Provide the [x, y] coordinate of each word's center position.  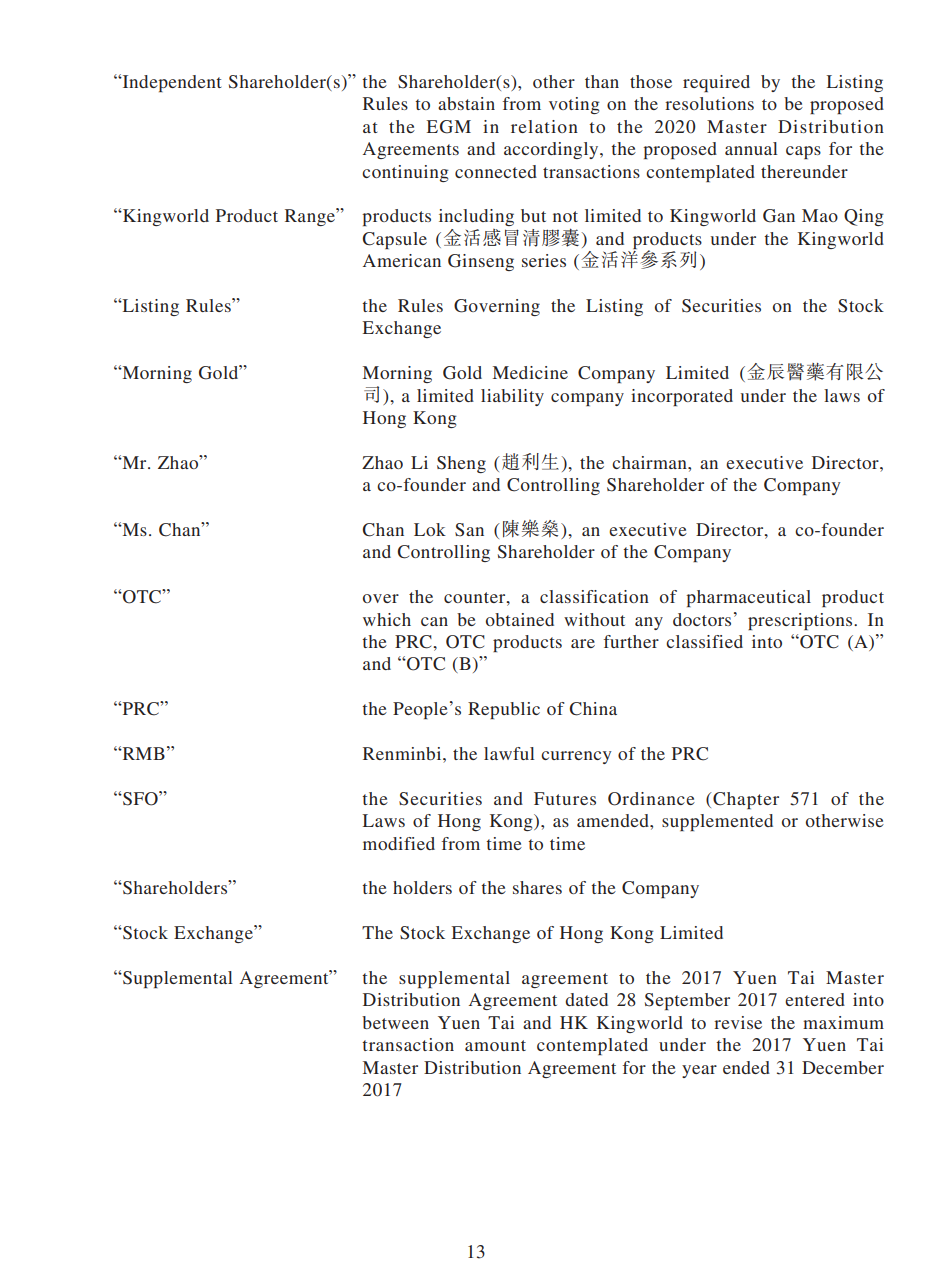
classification [594, 596]
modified [399, 843]
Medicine [530, 372]
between [395, 1022]
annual [751, 148]
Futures [565, 798]
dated [586, 999]
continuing [405, 173]
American [402, 260]
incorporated [682, 397]
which [387, 619]
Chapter [745, 800]
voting [574, 105]
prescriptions [801, 621]
